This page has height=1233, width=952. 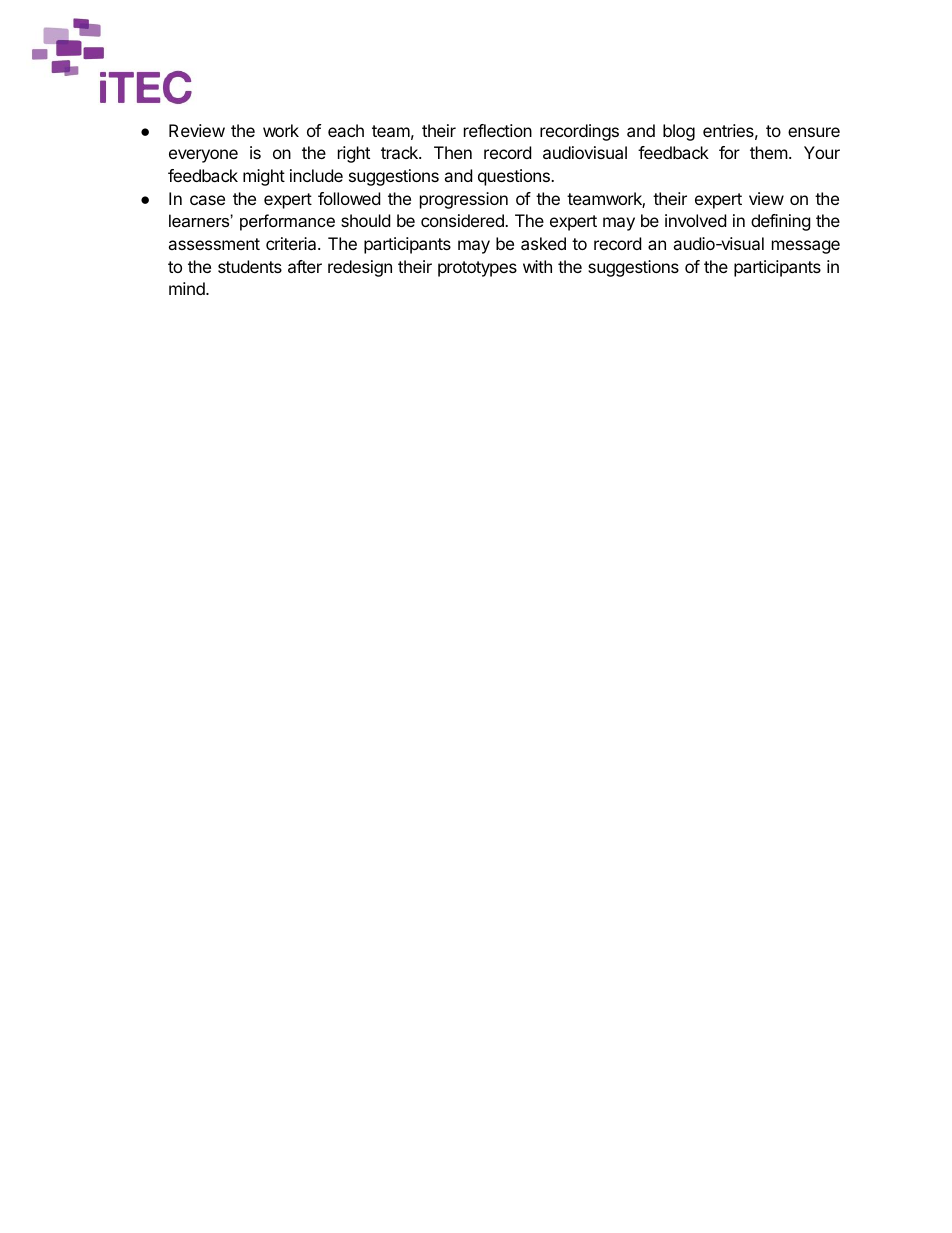 I want to click on blog, so click(x=679, y=132).
